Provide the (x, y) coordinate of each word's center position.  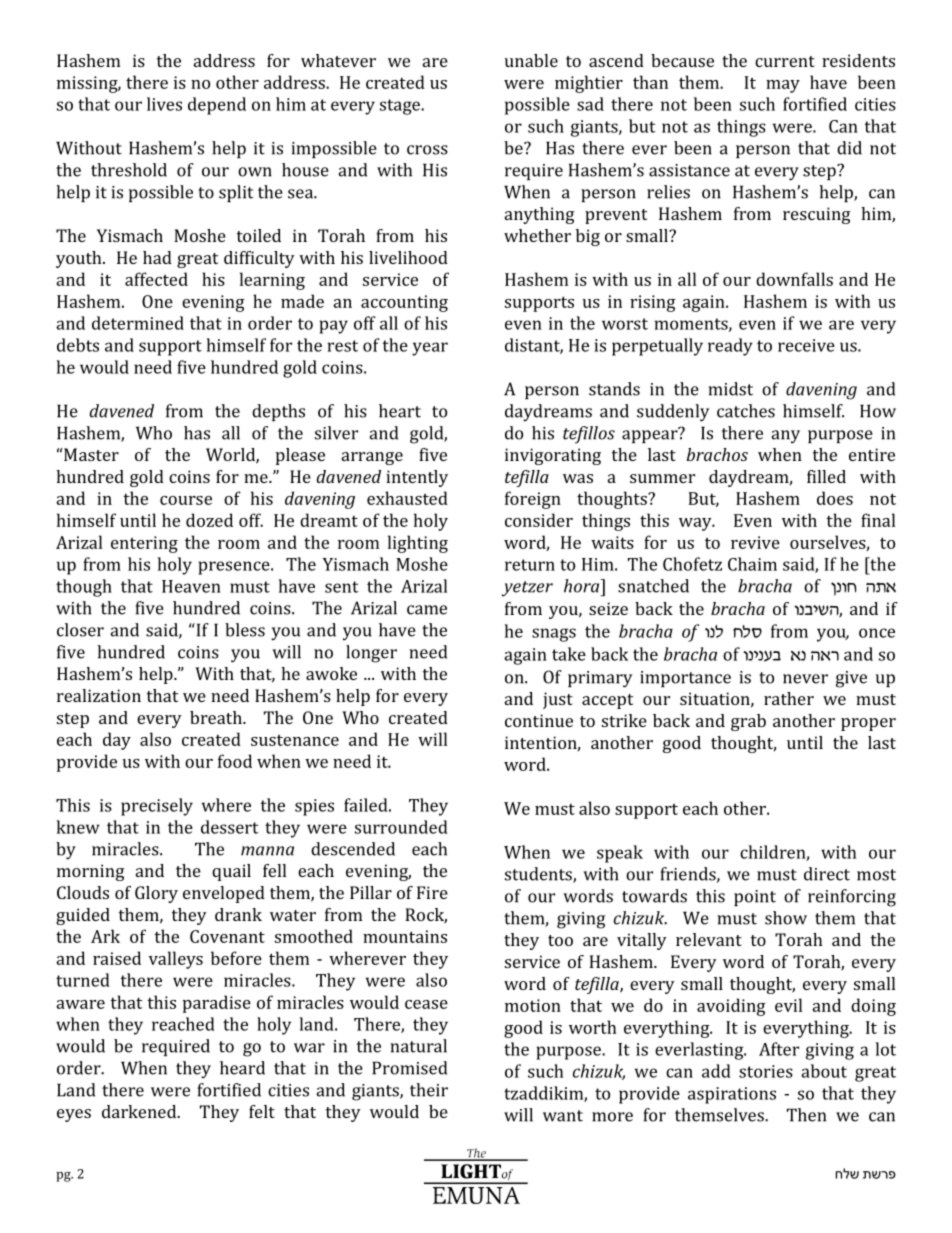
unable (531, 60)
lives (164, 104)
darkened (140, 1111)
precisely (157, 807)
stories (766, 1071)
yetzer (527, 589)
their (429, 1090)
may (783, 86)
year (430, 349)
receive (806, 345)
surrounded (401, 827)
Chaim (752, 564)
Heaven (191, 586)
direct (827, 874)
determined (138, 323)
